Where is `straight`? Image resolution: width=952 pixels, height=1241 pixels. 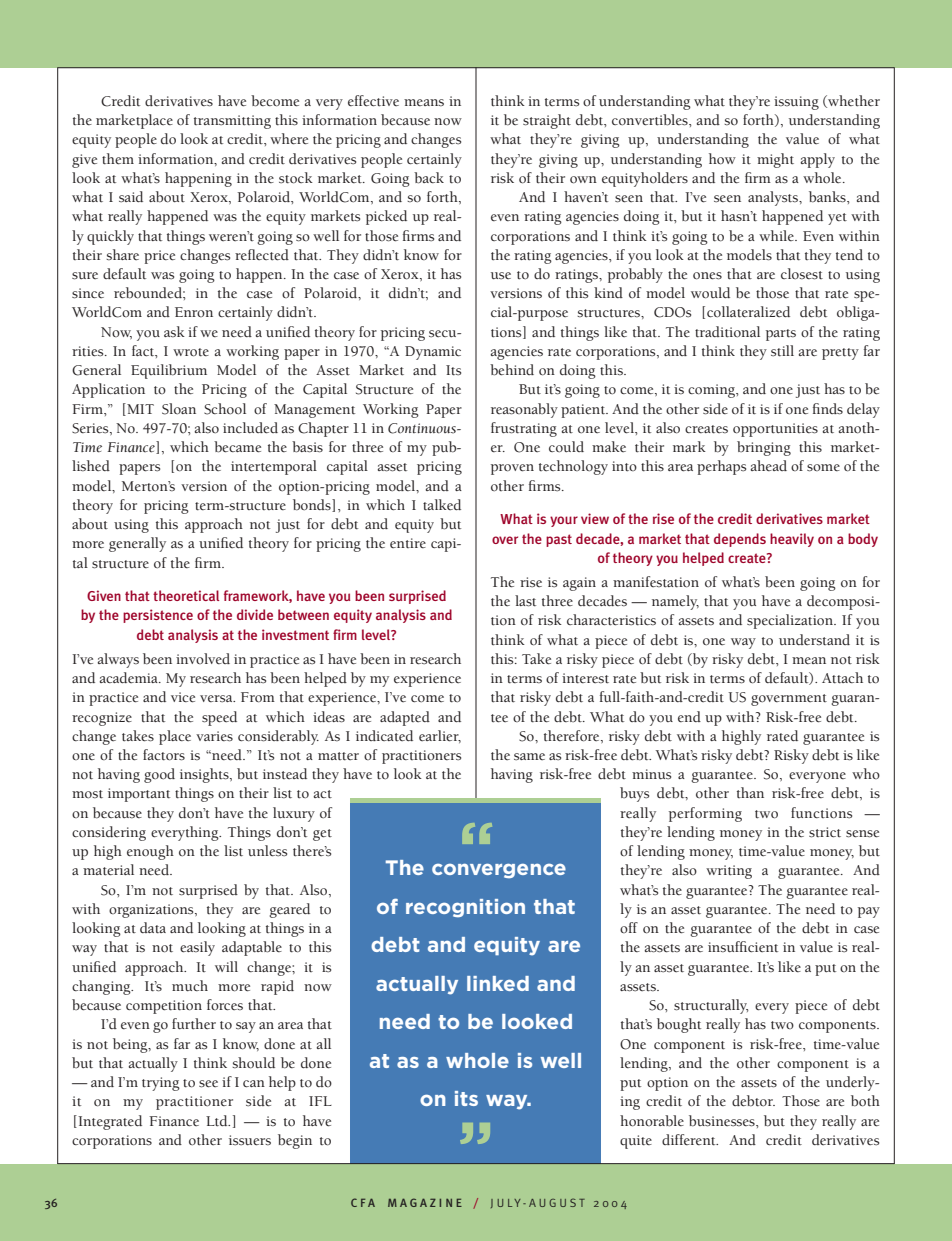 straight is located at coordinates (547, 121).
